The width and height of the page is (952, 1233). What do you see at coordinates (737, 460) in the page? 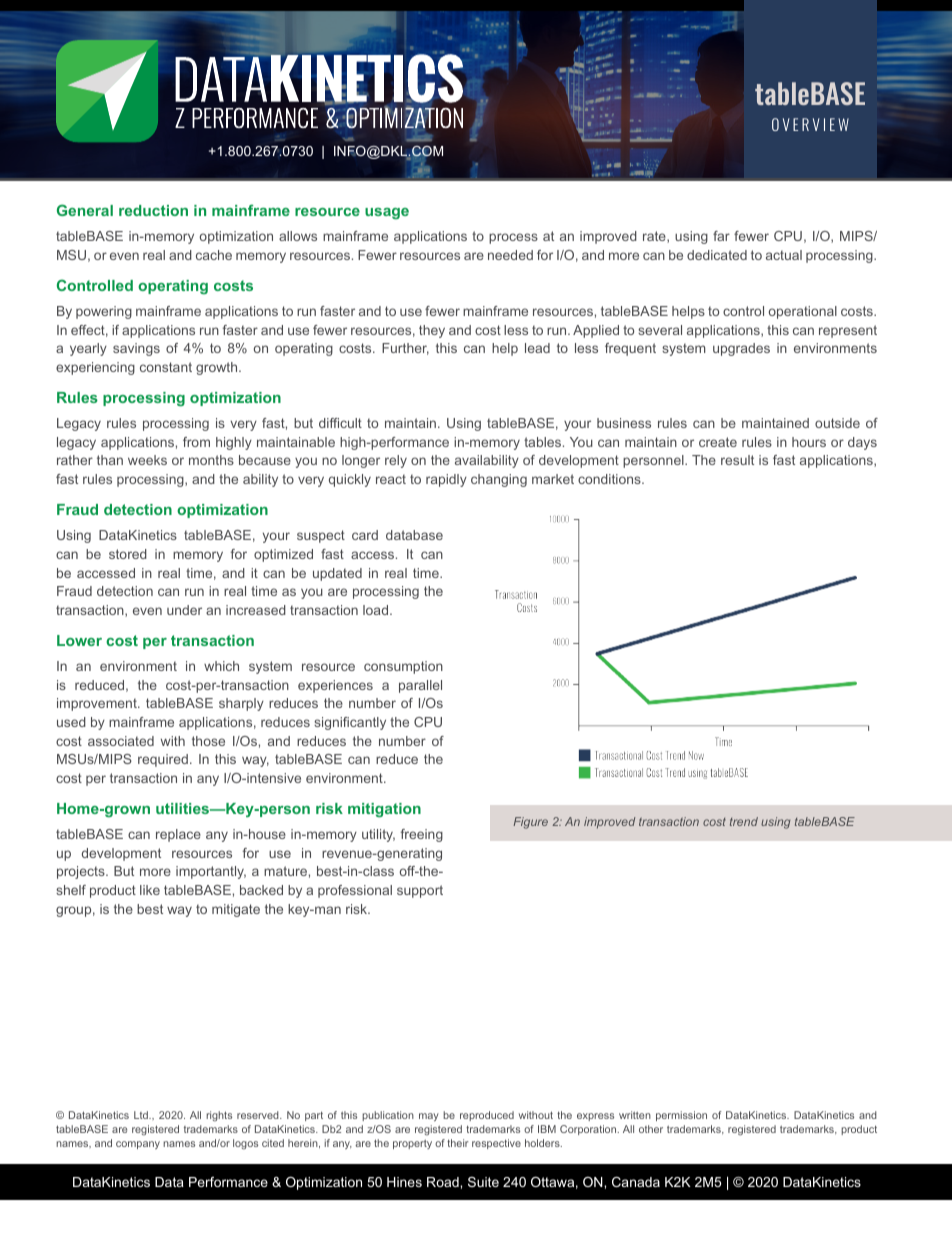
I see `result` at bounding box center [737, 460].
